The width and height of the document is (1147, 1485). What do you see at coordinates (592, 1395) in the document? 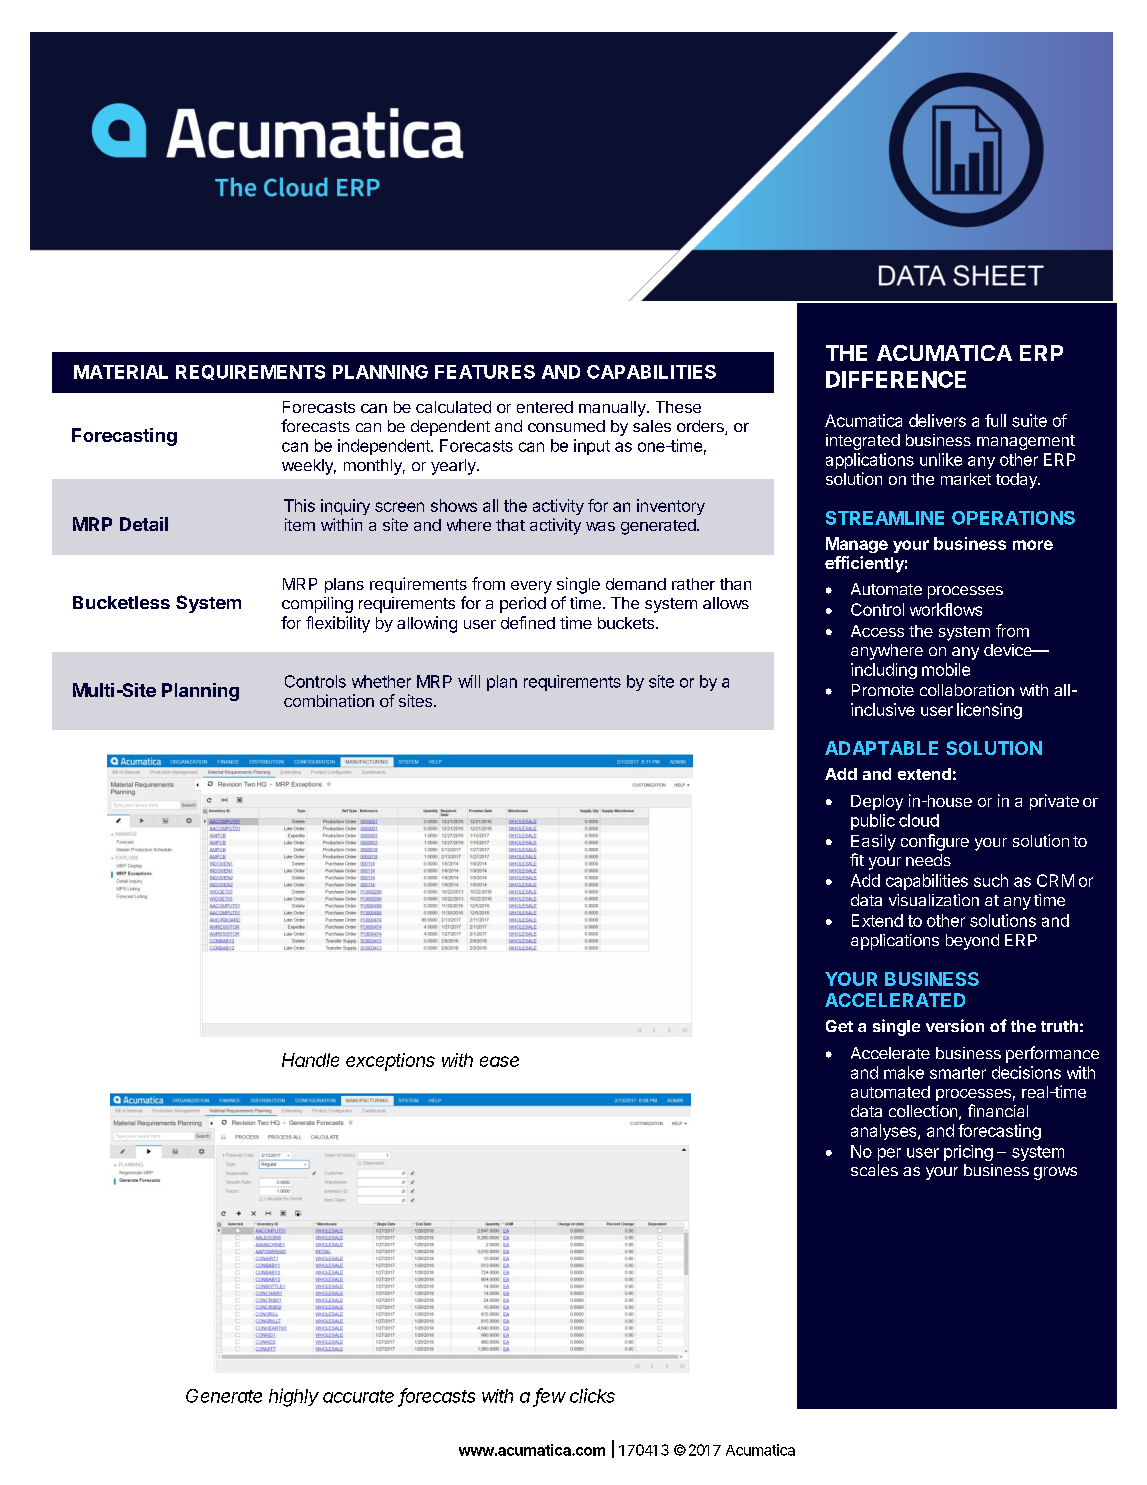
I see `clicks` at bounding box center [592, 1395].
